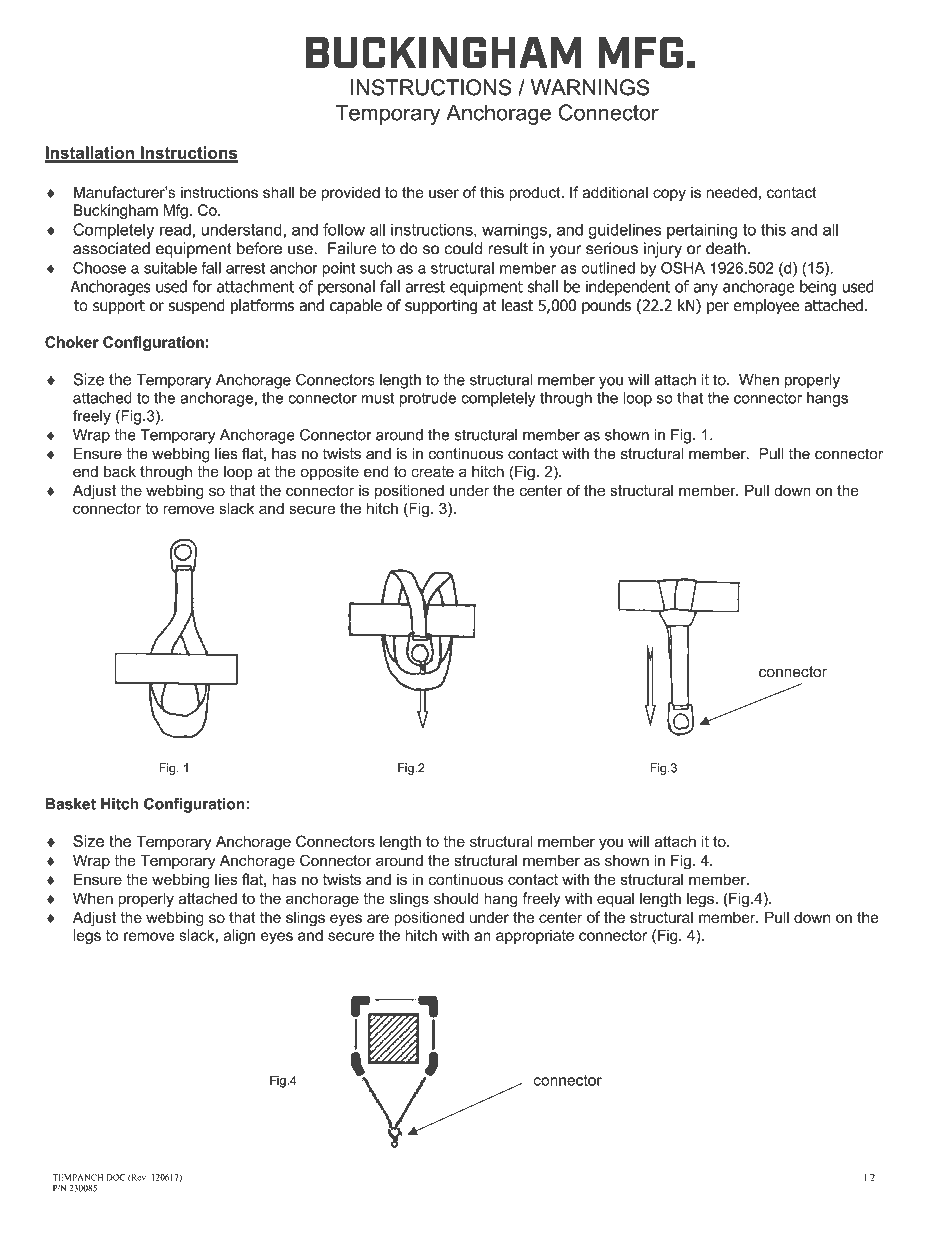 This screenshot has width=952, height=1233. Describe the element at coordinates (175, 229) in the screenshot. I see `read` at that location.
